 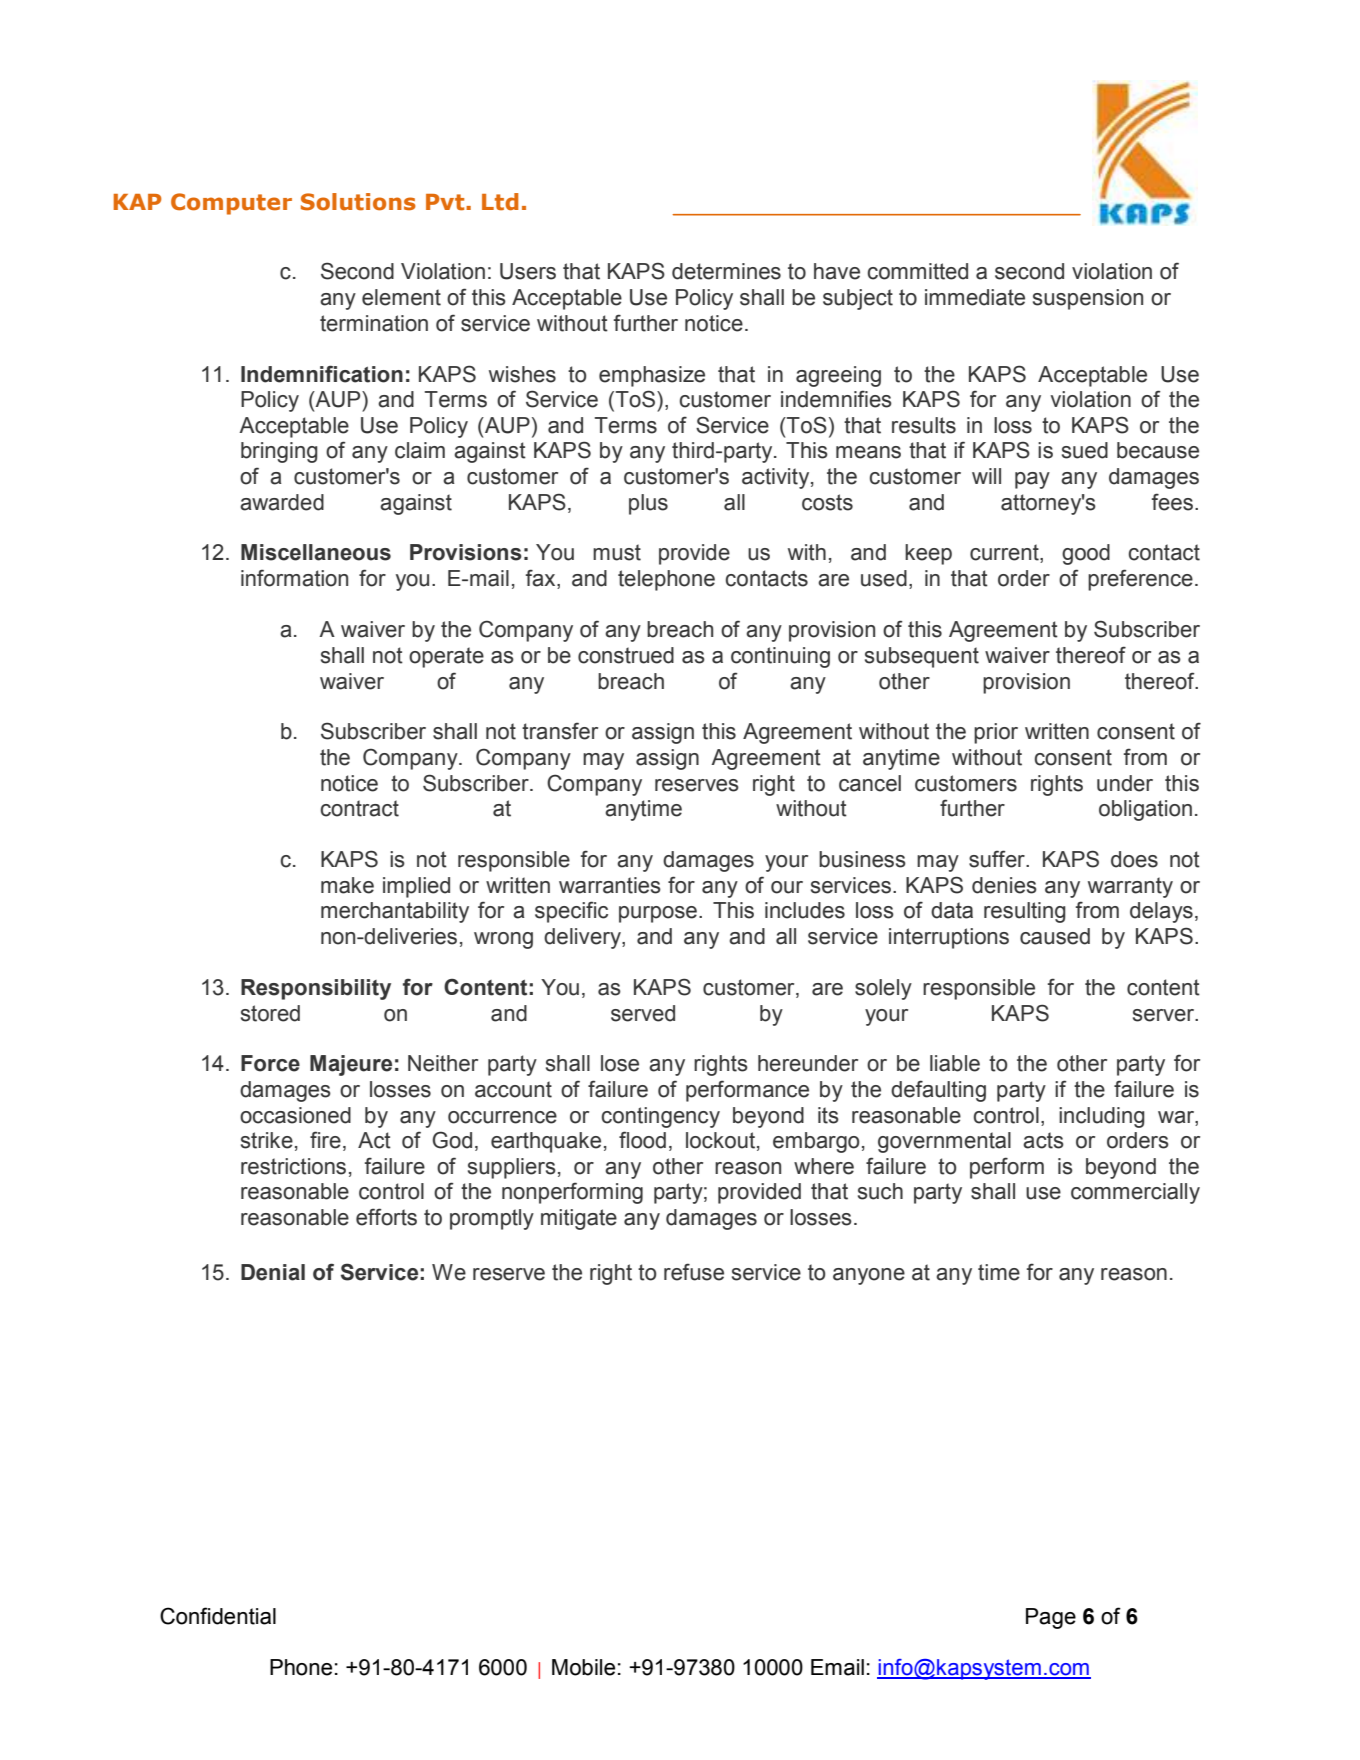 What do you see at coordinates (1145, 810) in the screenshot?
I see `obligation` at bounding box center [1145, 810].
